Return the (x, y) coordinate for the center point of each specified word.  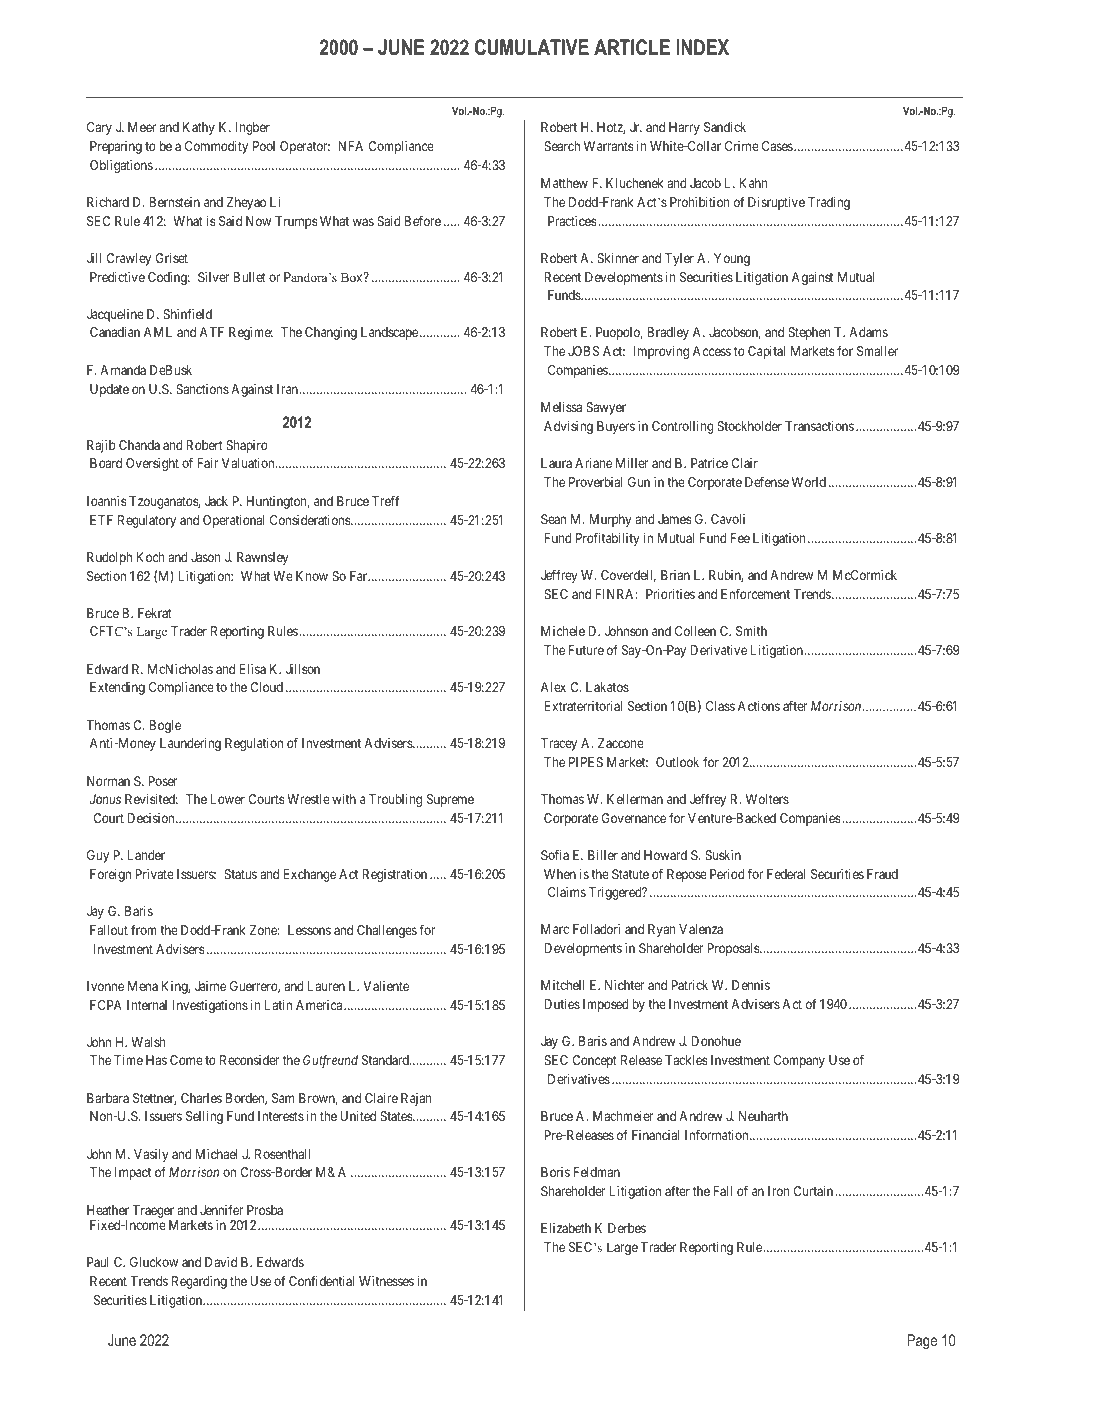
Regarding (199, 1282)
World (809, 482)
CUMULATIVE (532, 47)
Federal (786, 874)
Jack (216, 501)
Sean (553, 519)
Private (155, 874)
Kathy (199, 128)
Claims (567, 892)
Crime (742, 146)
